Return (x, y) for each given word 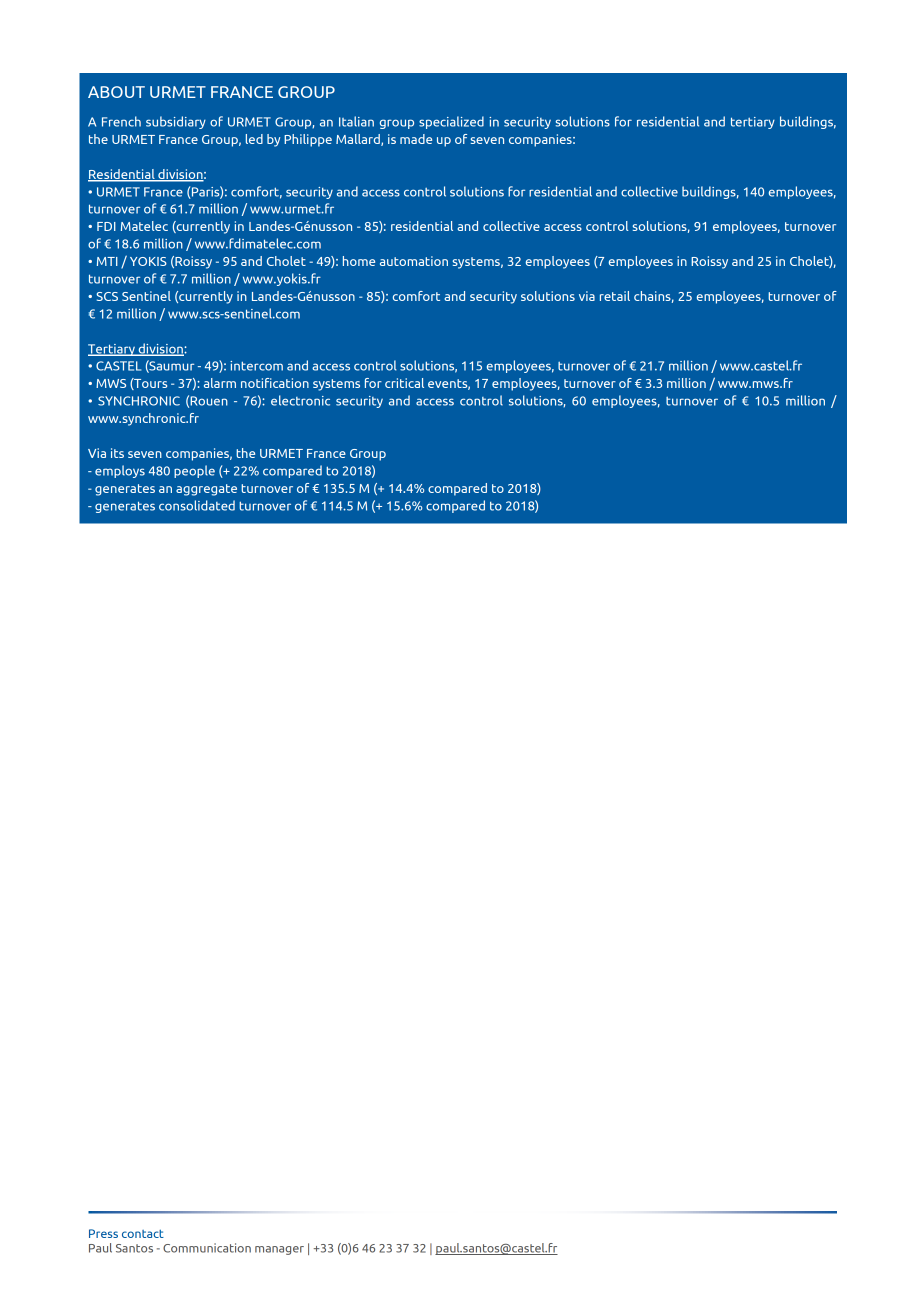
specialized (451, 122)
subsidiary (176, 122)
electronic (300, 400)
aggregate (206, 490)
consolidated (197, 505)
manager (279, 1250)
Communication (207, 1248)
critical (404, 383)
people (194, 471)
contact (143, 1234)
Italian (356, 121)
